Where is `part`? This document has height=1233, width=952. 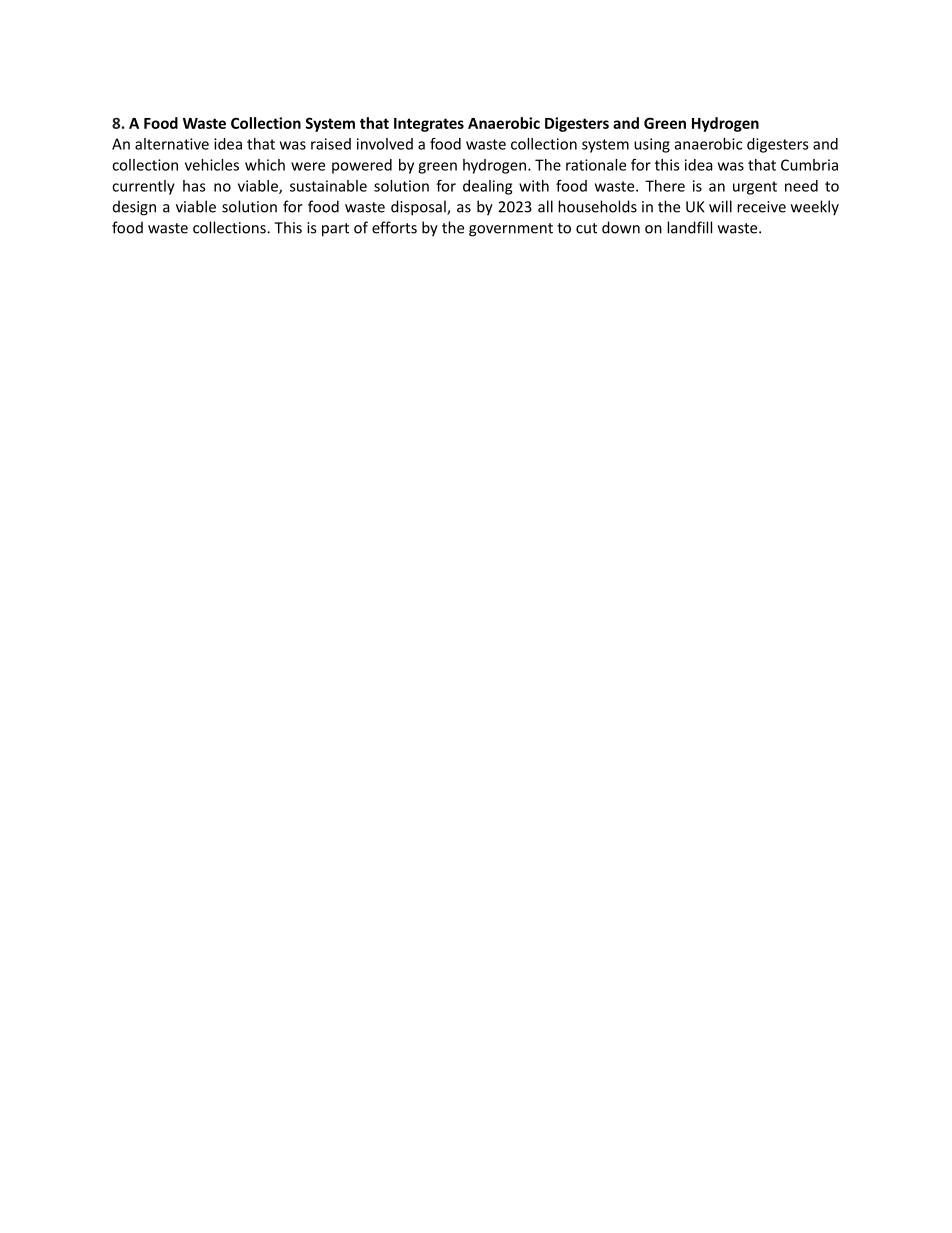 part is located at coordinates (335, 230).
